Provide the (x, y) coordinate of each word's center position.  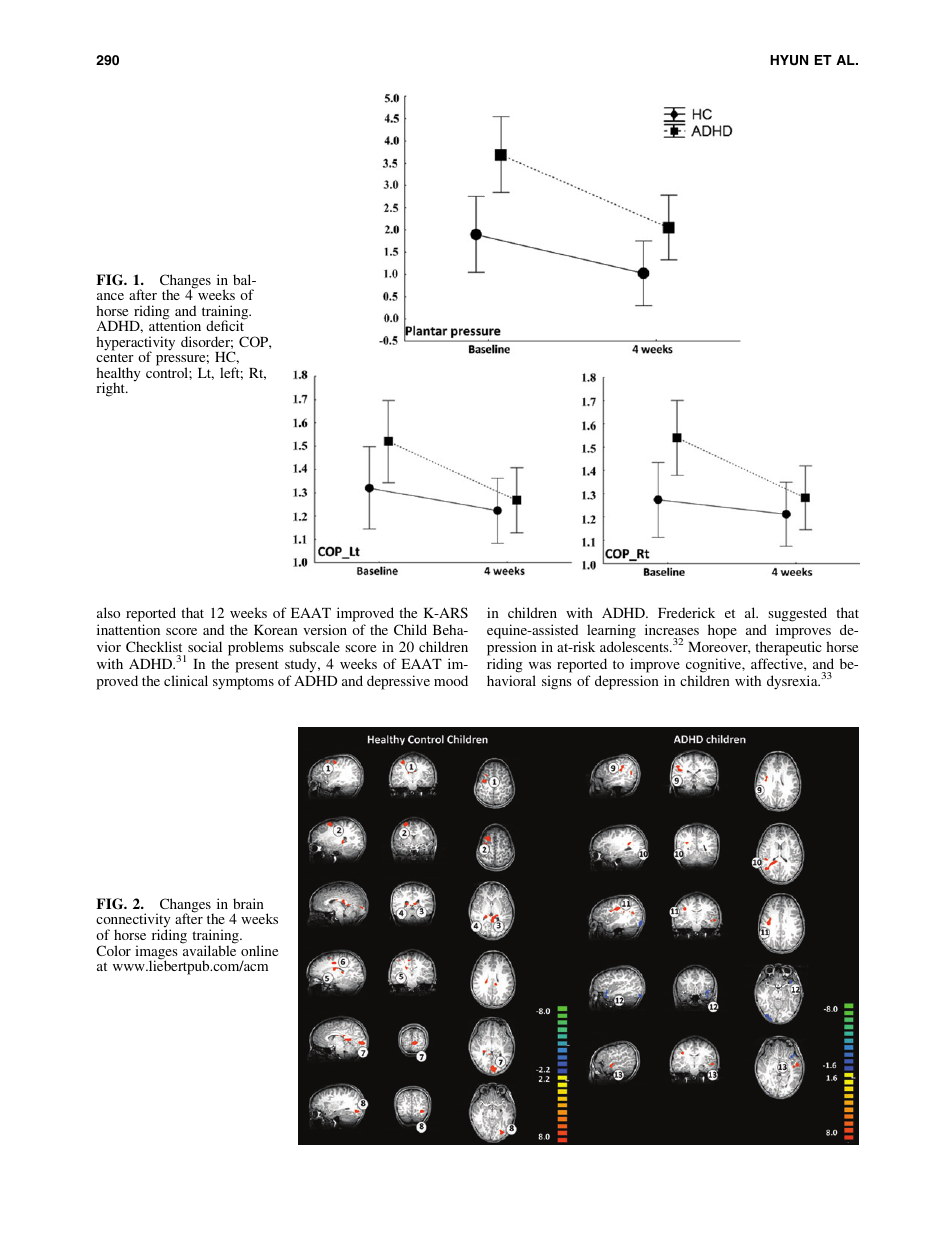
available (209, 949)
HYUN (789, 60)
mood (451, 680)
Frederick (686, 612)
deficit (225, 325)
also (108, 612)
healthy (118, 375)
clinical (186, 680)
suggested (797, 614)
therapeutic (788, 648)
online (259, 950)
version (325, 629)
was (540, 665)
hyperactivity (135, 344)
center (115, 357)
